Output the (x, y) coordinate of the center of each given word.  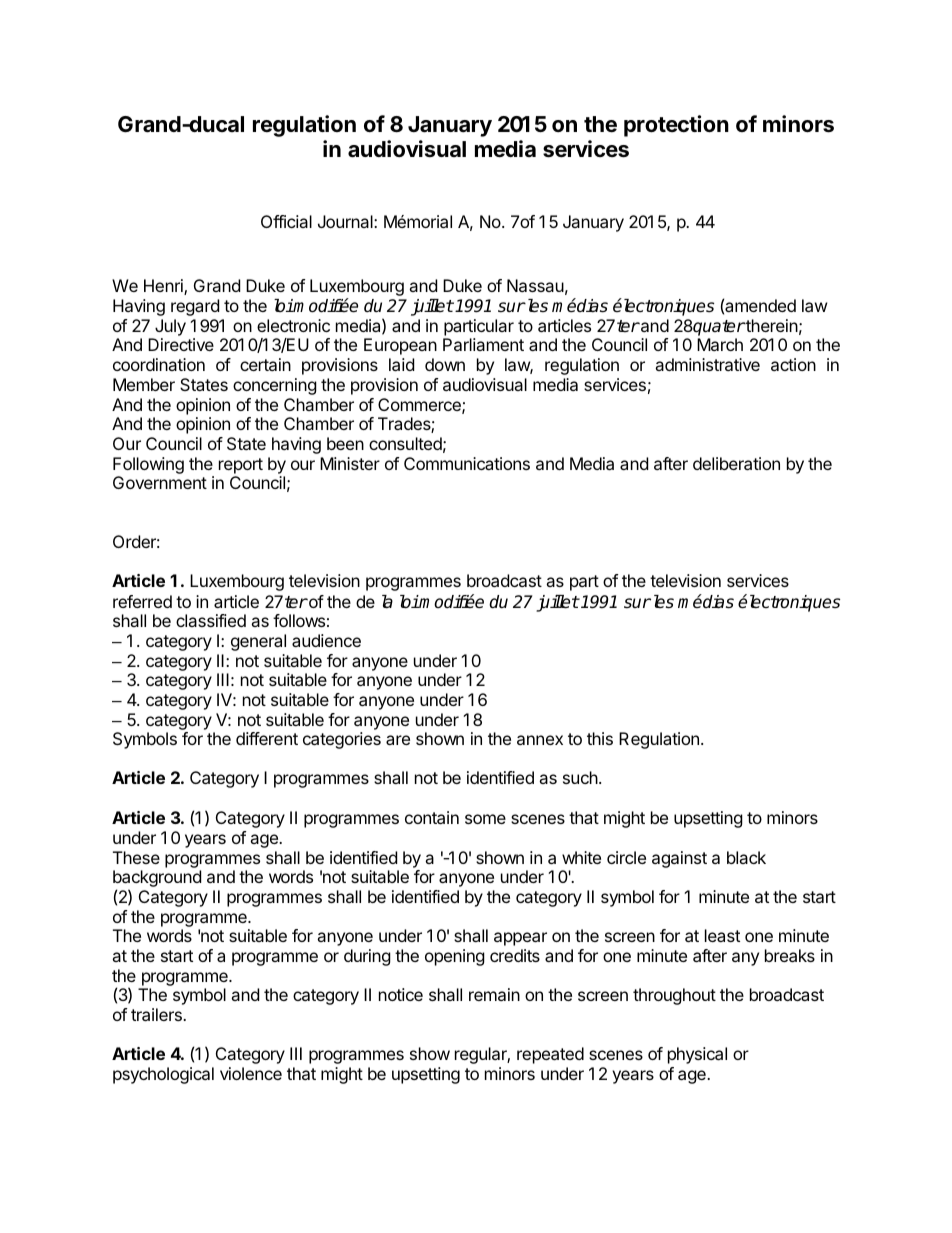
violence (251, 1073)
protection (676, 126)
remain (494, 994)
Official (286, 221)
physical (697, 1055)
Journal (346, 221)
